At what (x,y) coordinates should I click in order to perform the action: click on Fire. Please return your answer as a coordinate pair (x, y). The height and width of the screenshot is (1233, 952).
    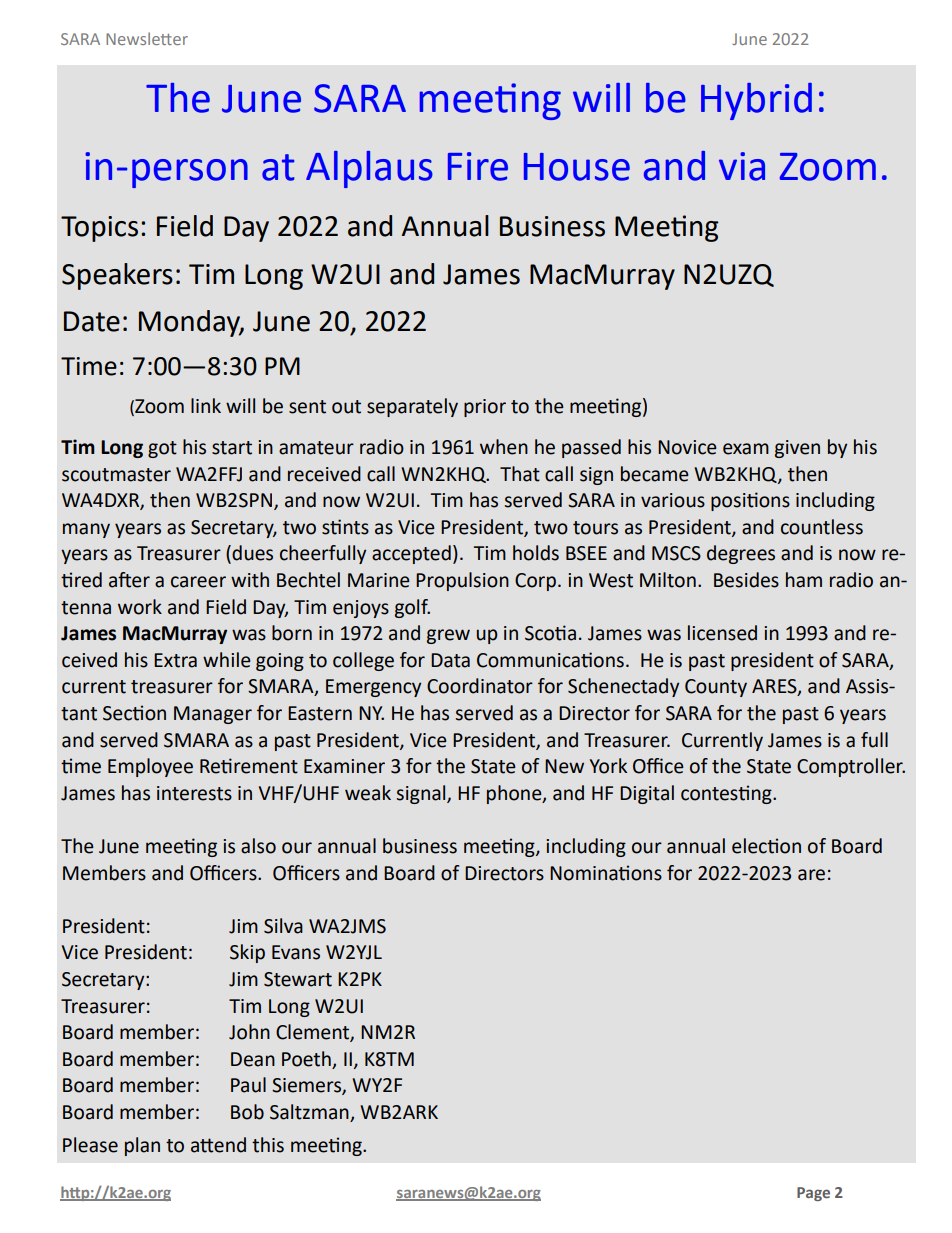
    Looking at the image, I should click on (478, 166).
